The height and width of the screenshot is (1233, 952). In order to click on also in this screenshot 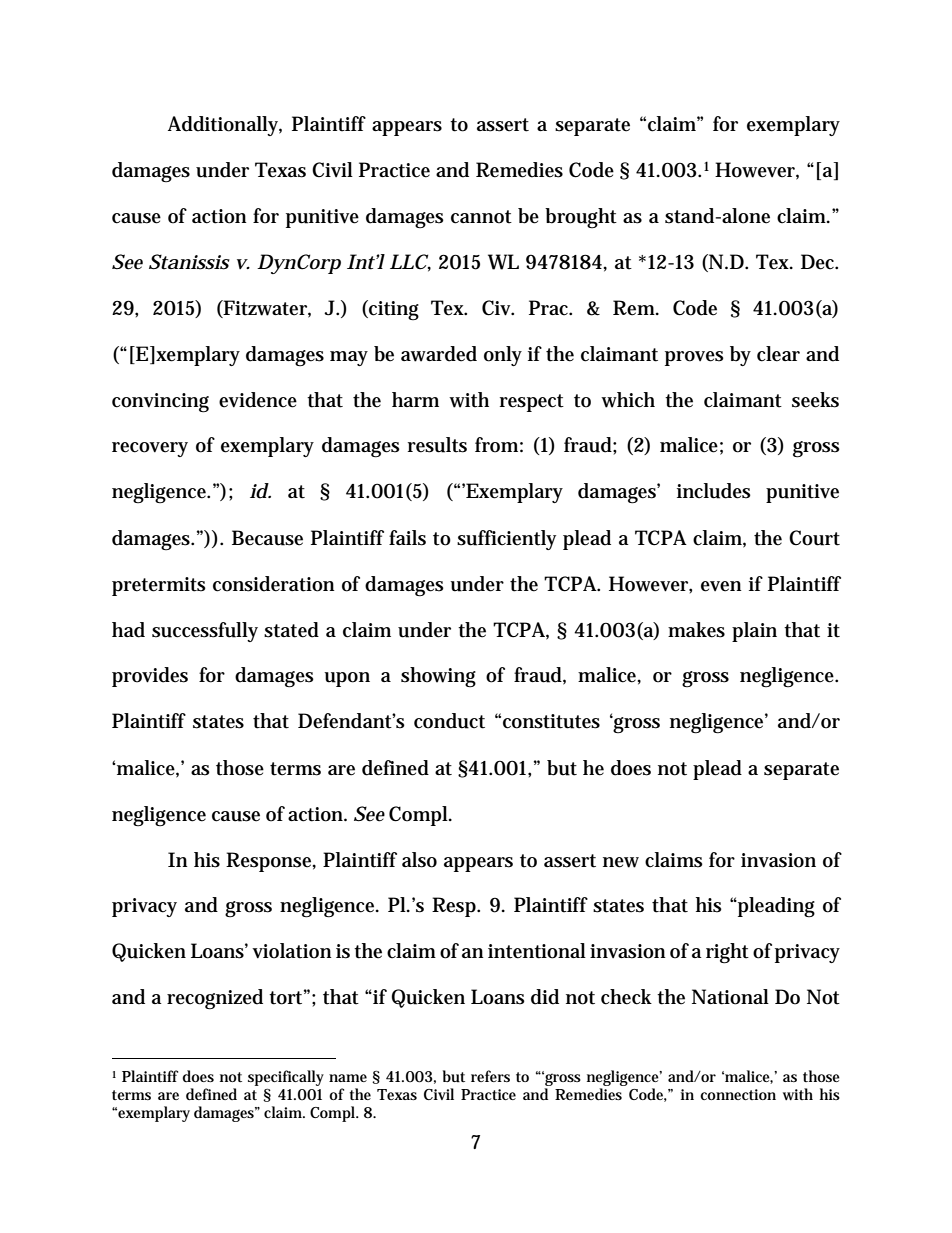, I will do `click(419, 860)`.
